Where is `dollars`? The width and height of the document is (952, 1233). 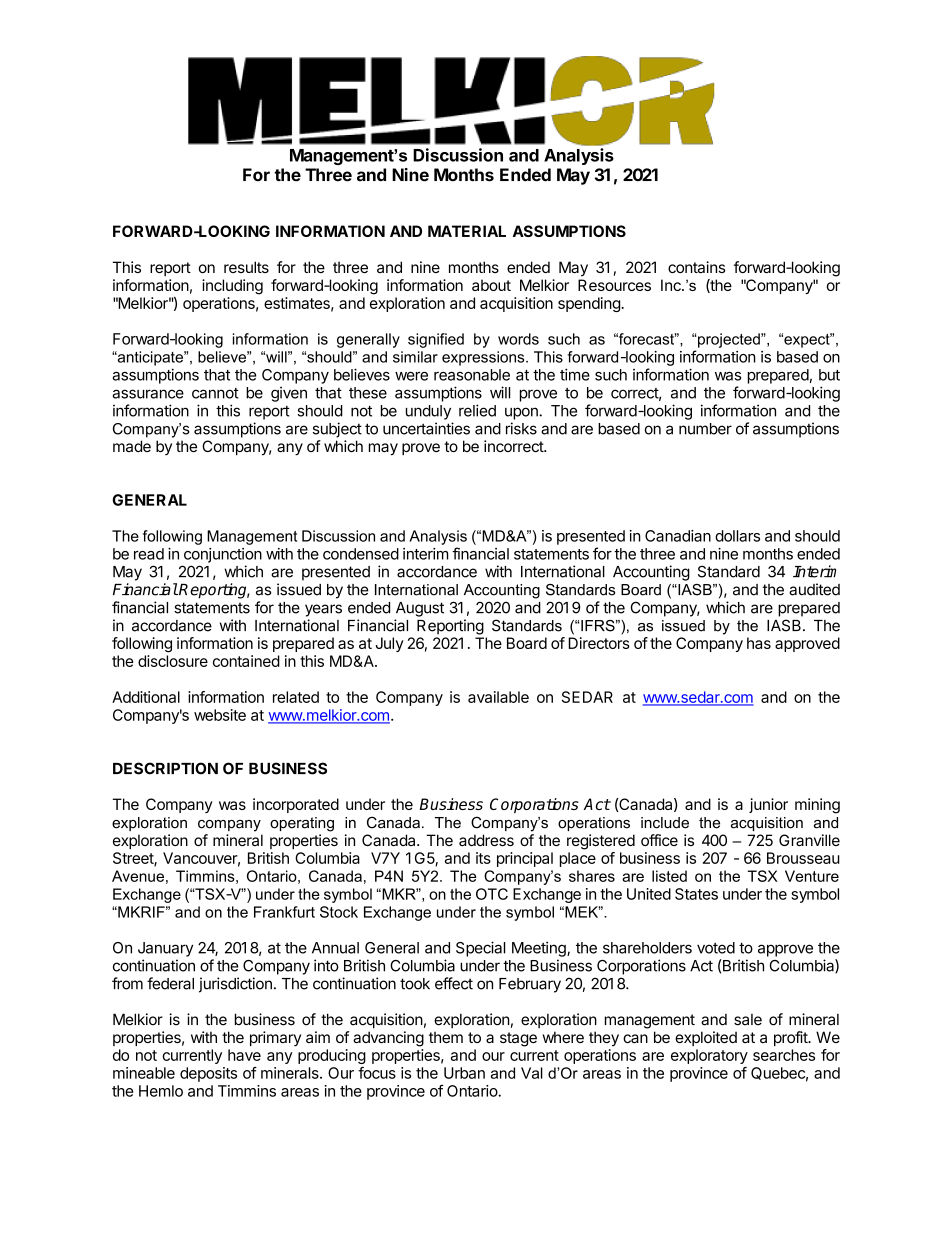
dollars is located at coordinates (737, 536).
